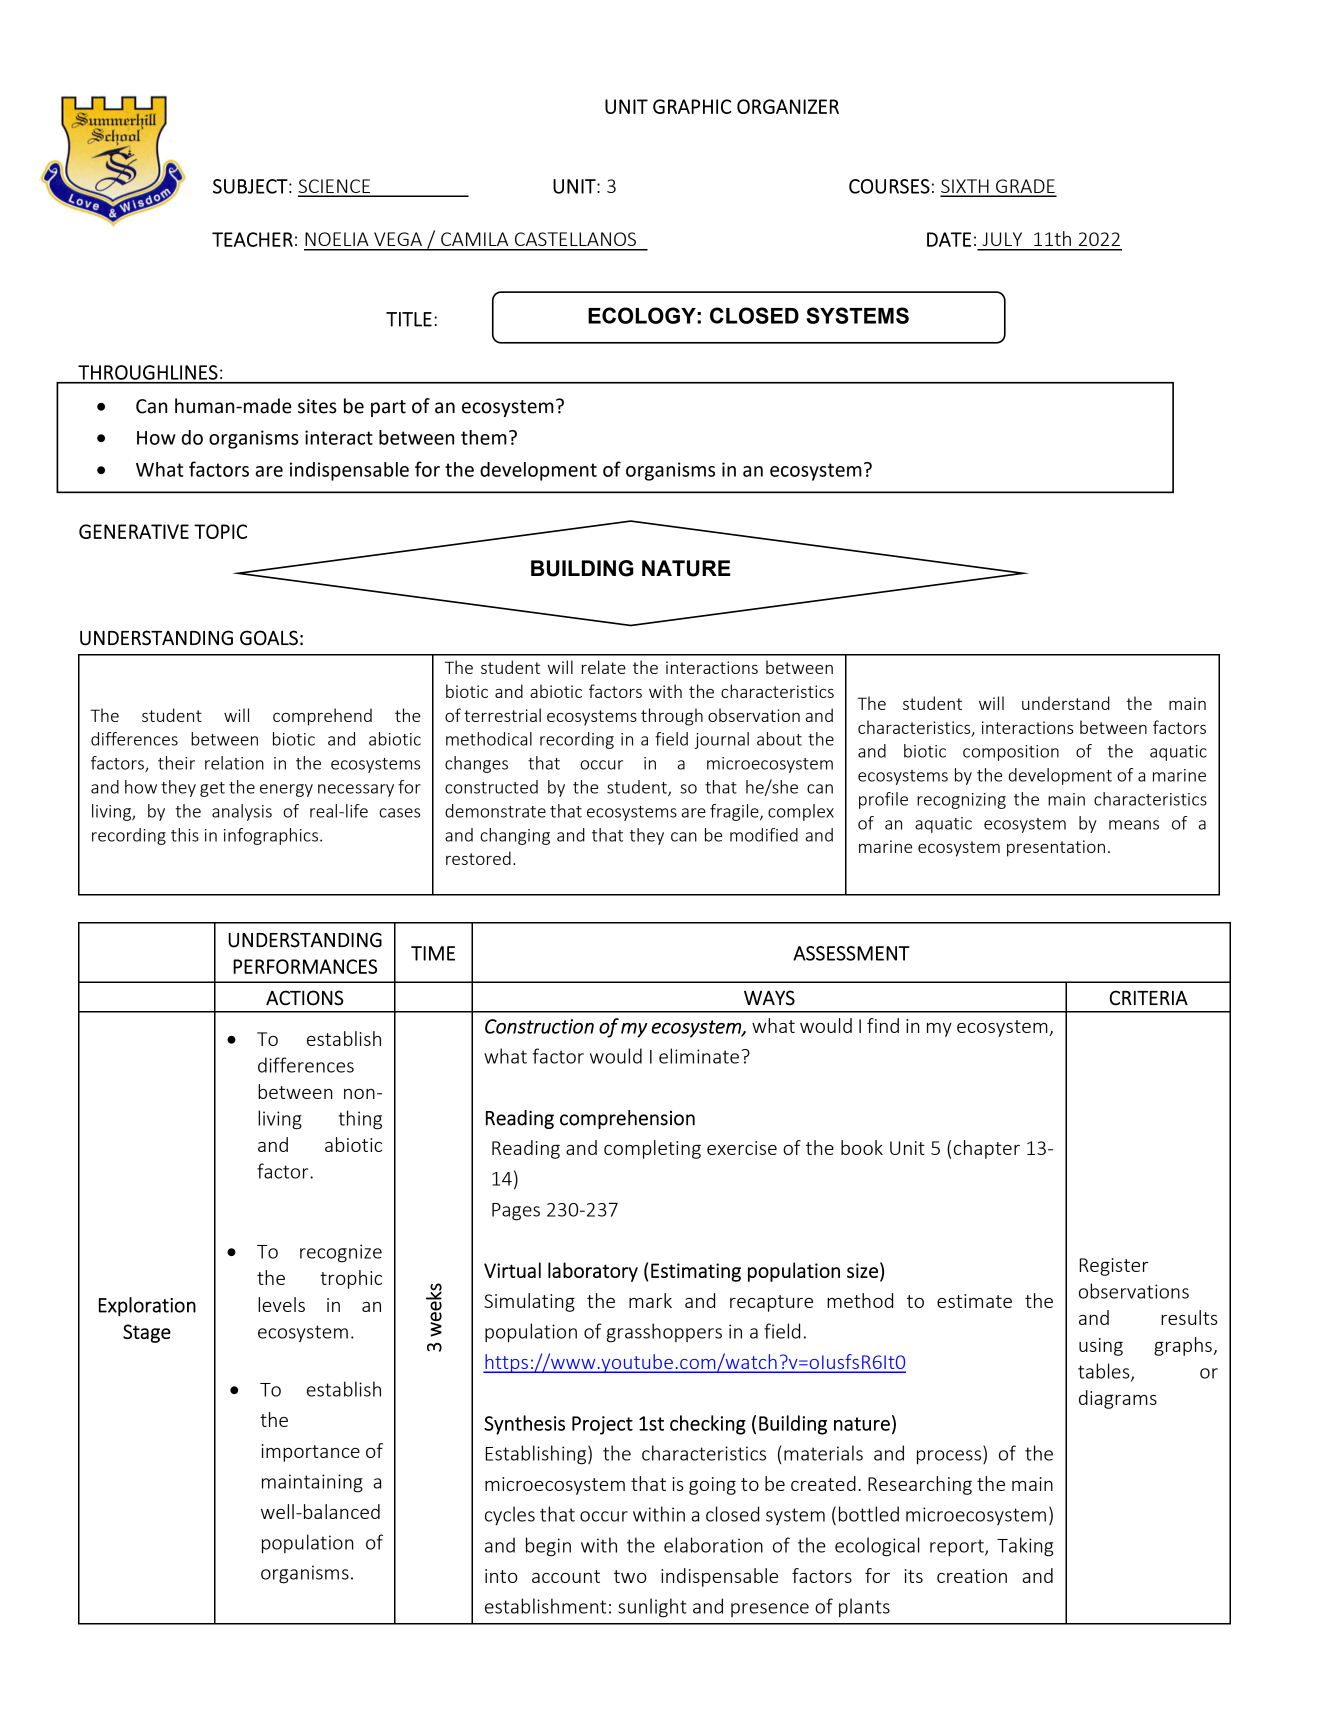 The image size is (1331, 1723). What do you see at coordinates (652, 1149) in the screenshot?
I see `completing` at bounding box center [652, 1149].
